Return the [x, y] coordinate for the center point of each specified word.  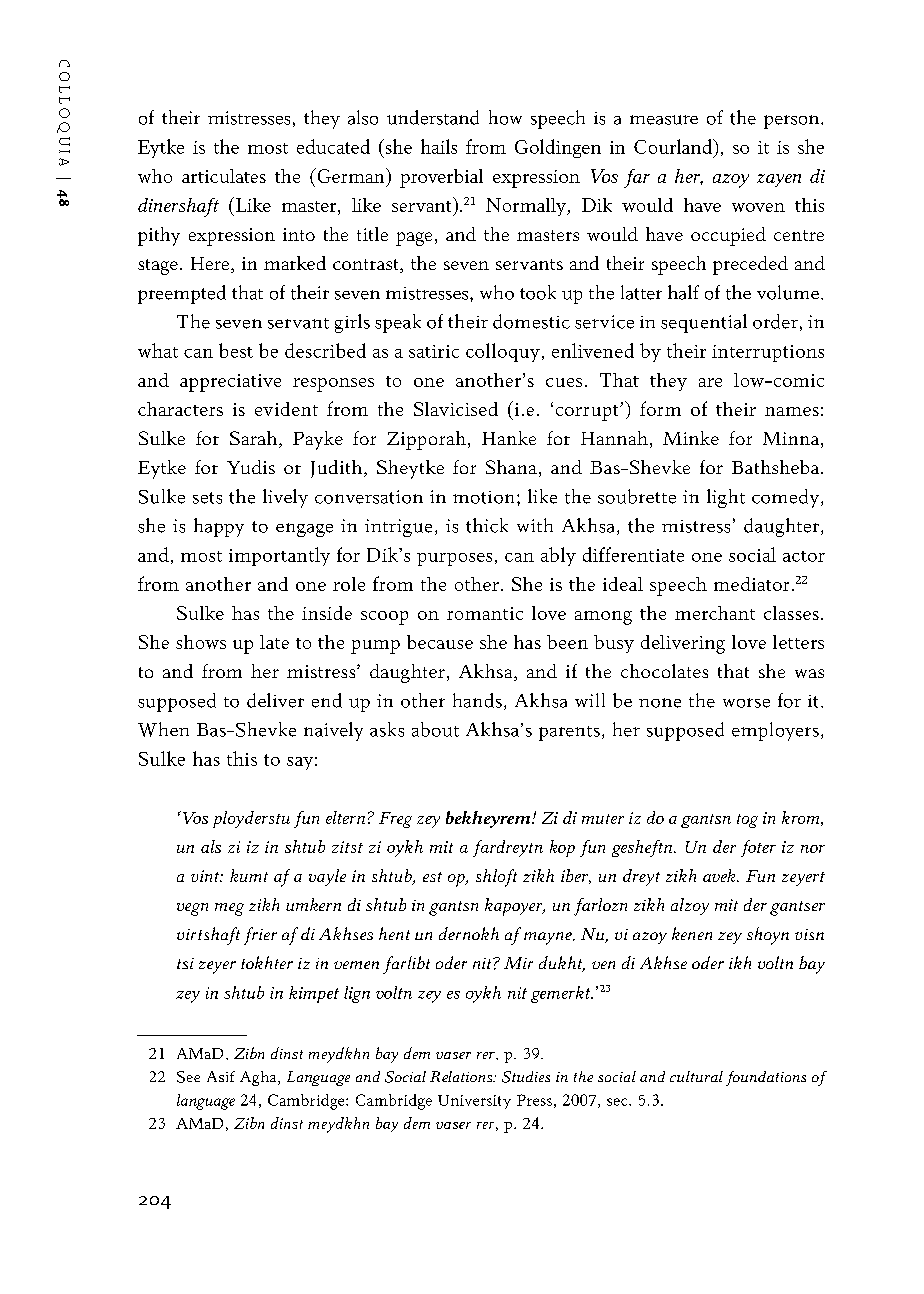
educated [333, 146]
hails [439, 146]
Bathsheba [775, 467]
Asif [221, 1076]
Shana [511, 467]
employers [775, 731]
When [163, 729]
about [435, 729]
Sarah [253, 438]
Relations [462, 1076]
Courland [674, 146]
